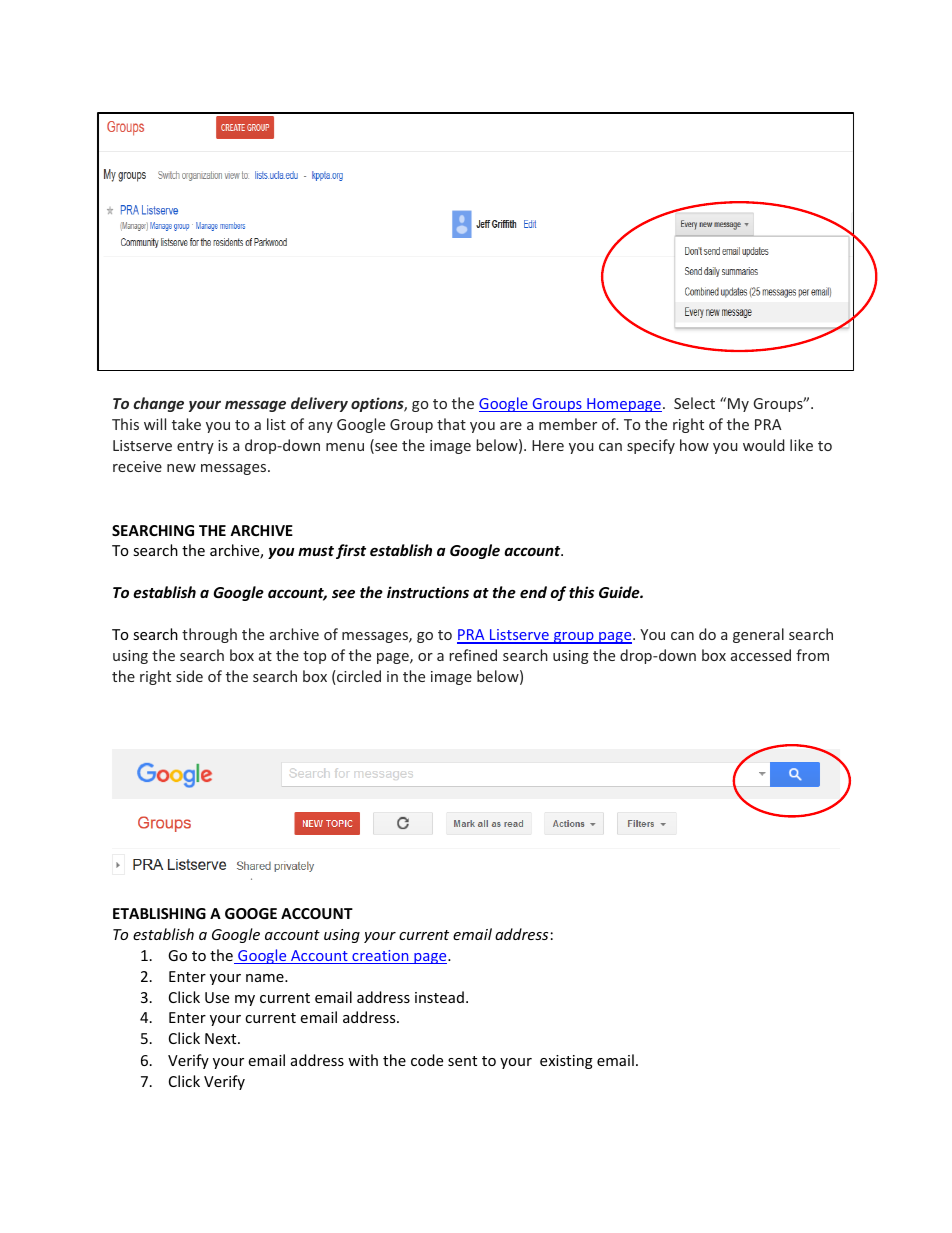 The image size is (952, 1233). I want to click on sent, so click(462, 1061).
